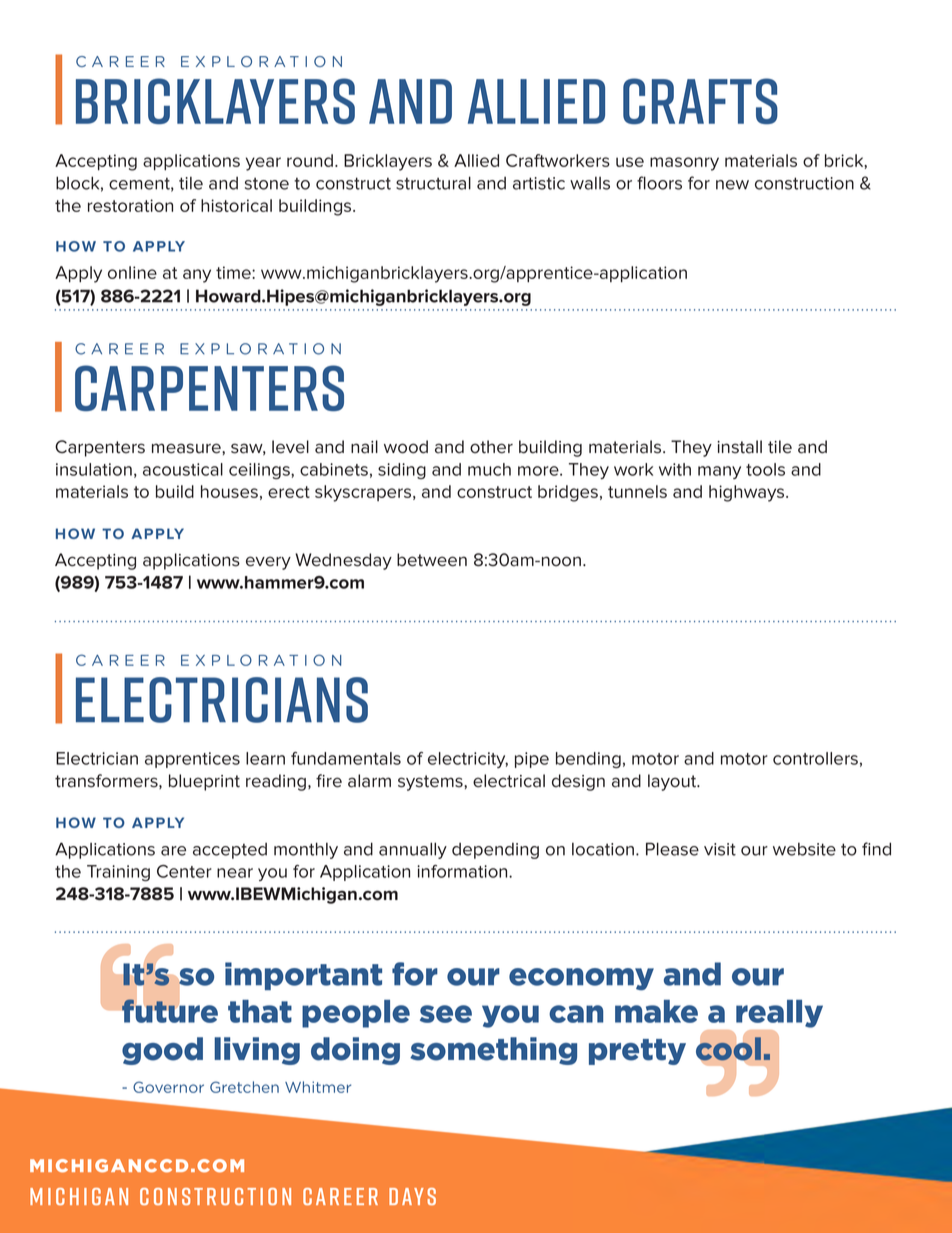  I want to click on electricity, so click(468, 760).
